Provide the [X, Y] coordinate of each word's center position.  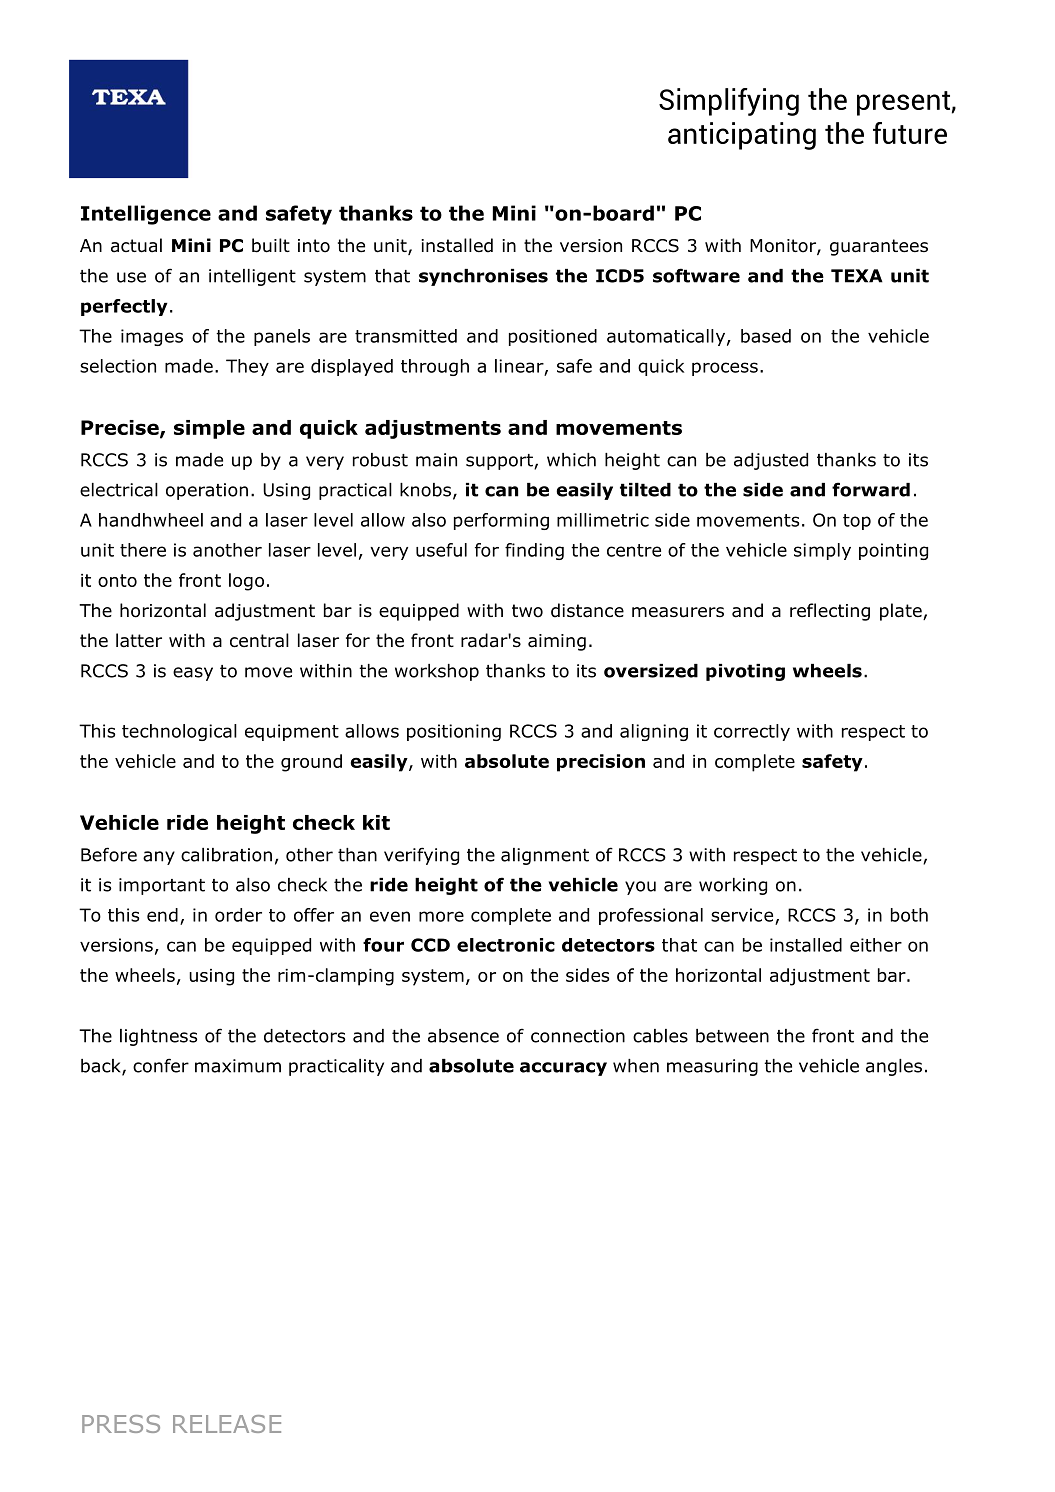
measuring [712, 1067]
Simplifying [729, 102]
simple [209, 429]
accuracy [563, 1069]
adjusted [771, 461]
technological [179, 732]
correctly [752, 732]
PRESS [121, 1424]
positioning [454, 732]
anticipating [742, 136]
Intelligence [146, 215]
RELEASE [227, 1424]
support [500, 462]
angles [894, 1067]
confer [161, 1065]
